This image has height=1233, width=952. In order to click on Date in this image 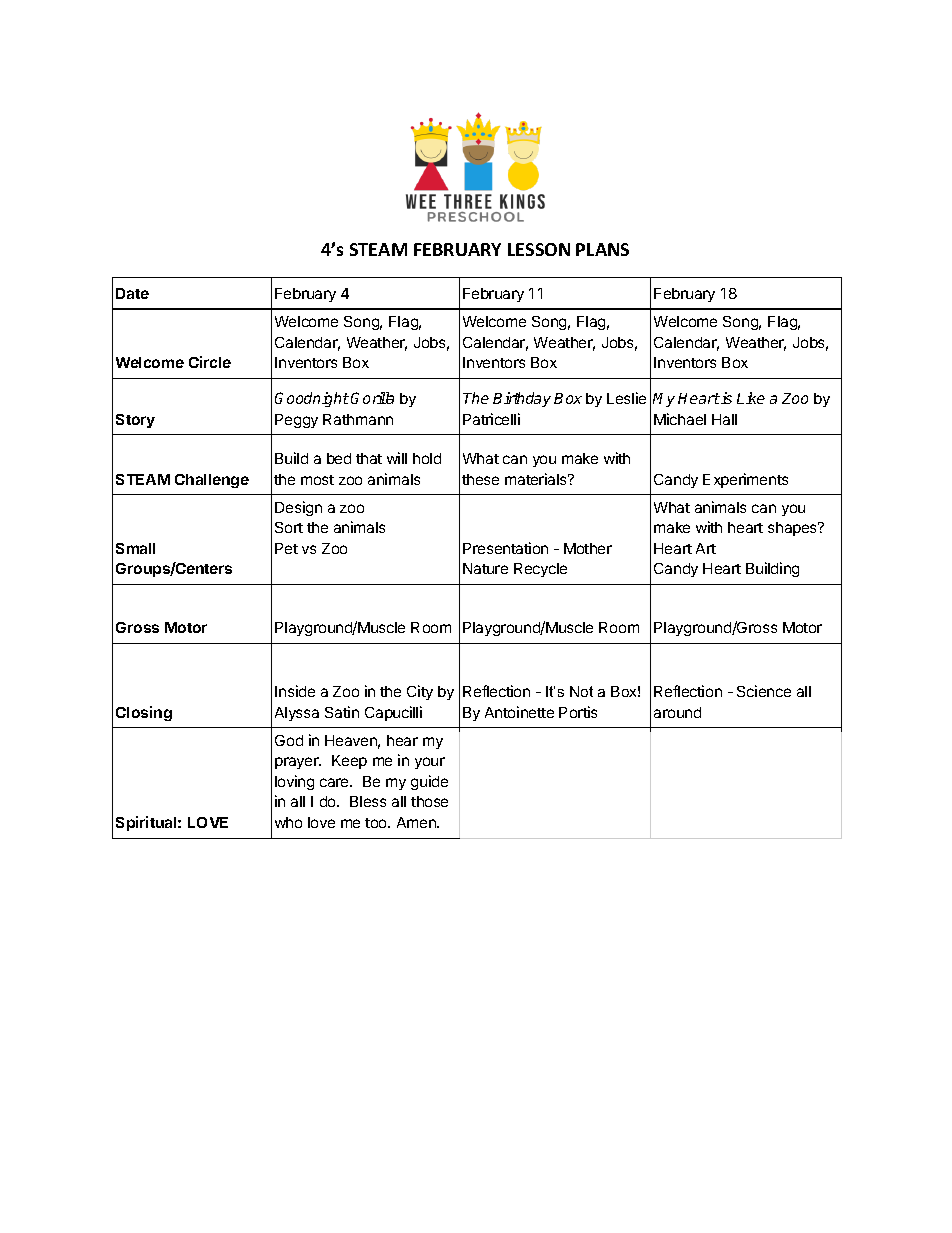, I will do `click(132, 293)`.
